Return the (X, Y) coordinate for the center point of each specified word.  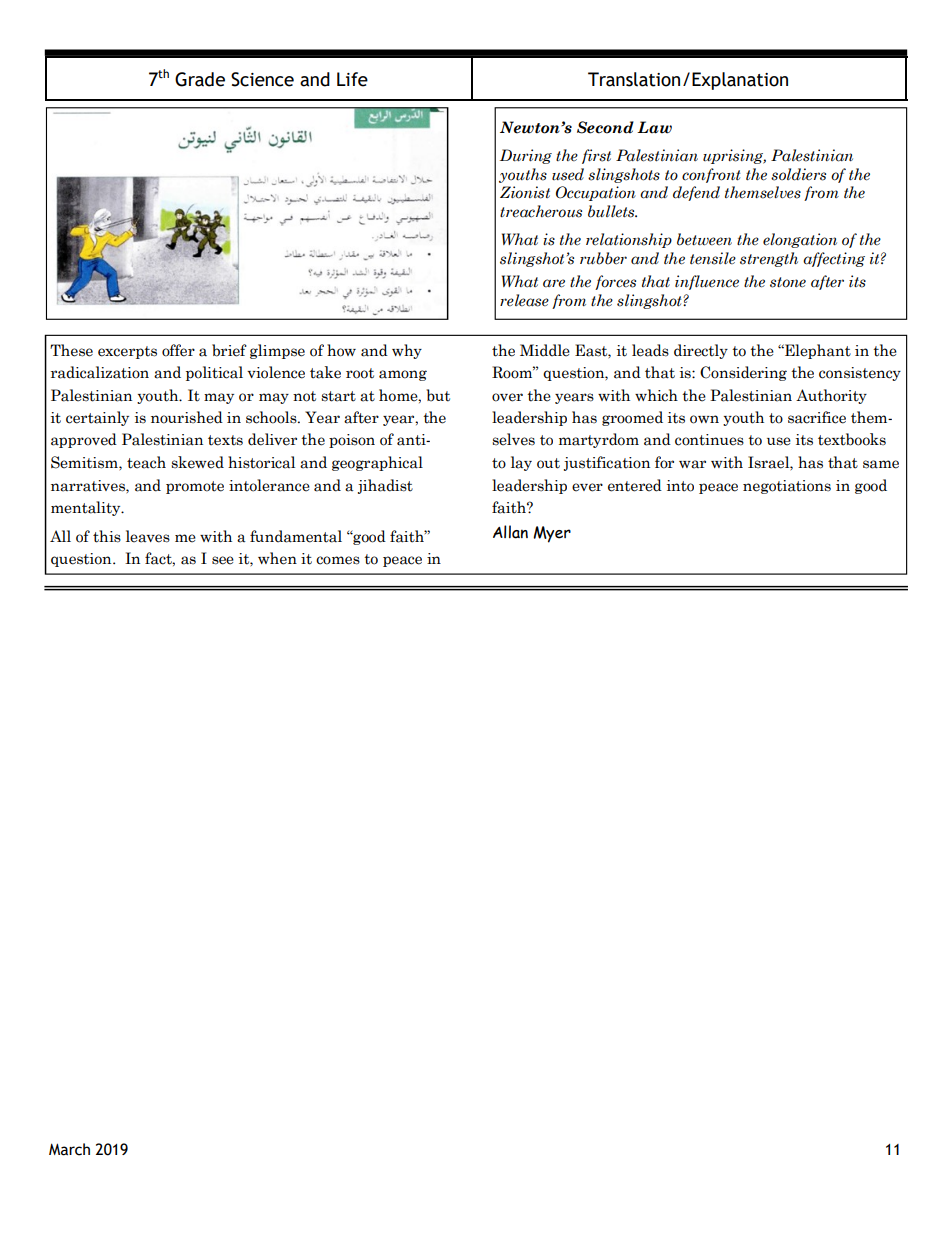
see (223, 560)
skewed (197, 462)
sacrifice (817, 417)
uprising (734, 156)
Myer (552, 534)
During (526, 156)
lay (521, 463)
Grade (200, 79)
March (69, 1149)
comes (338, 560)
